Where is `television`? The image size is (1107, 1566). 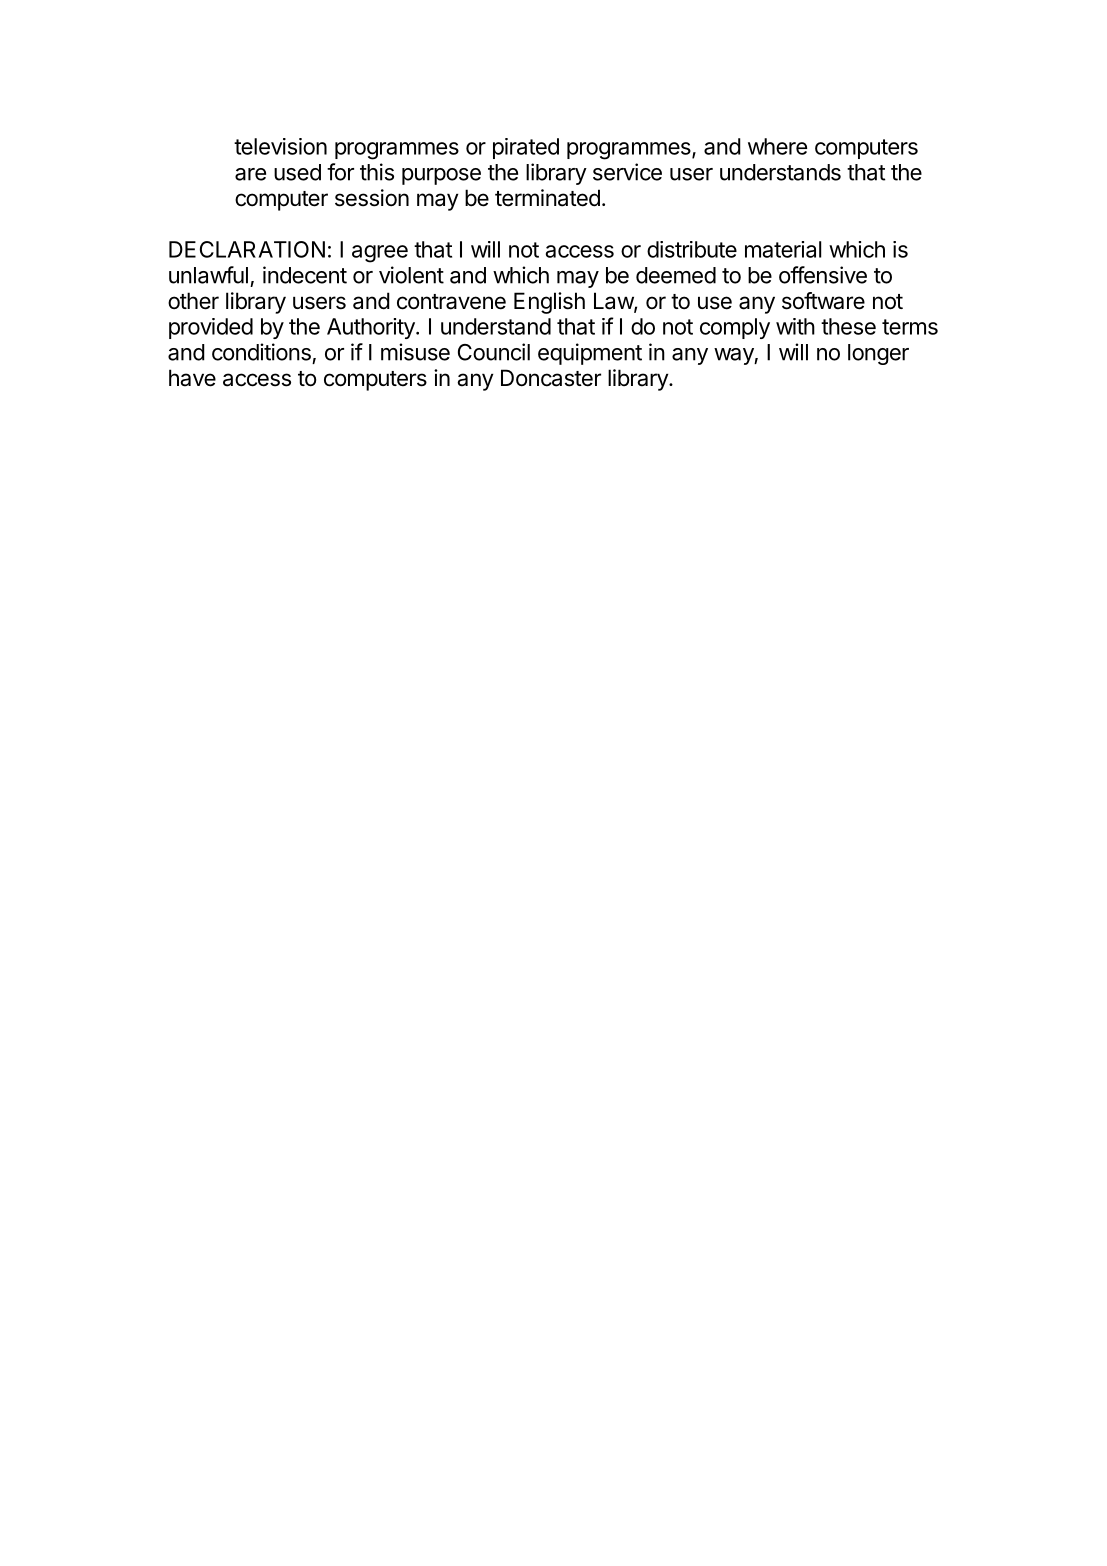
television is located at coordinates (280, 146).
